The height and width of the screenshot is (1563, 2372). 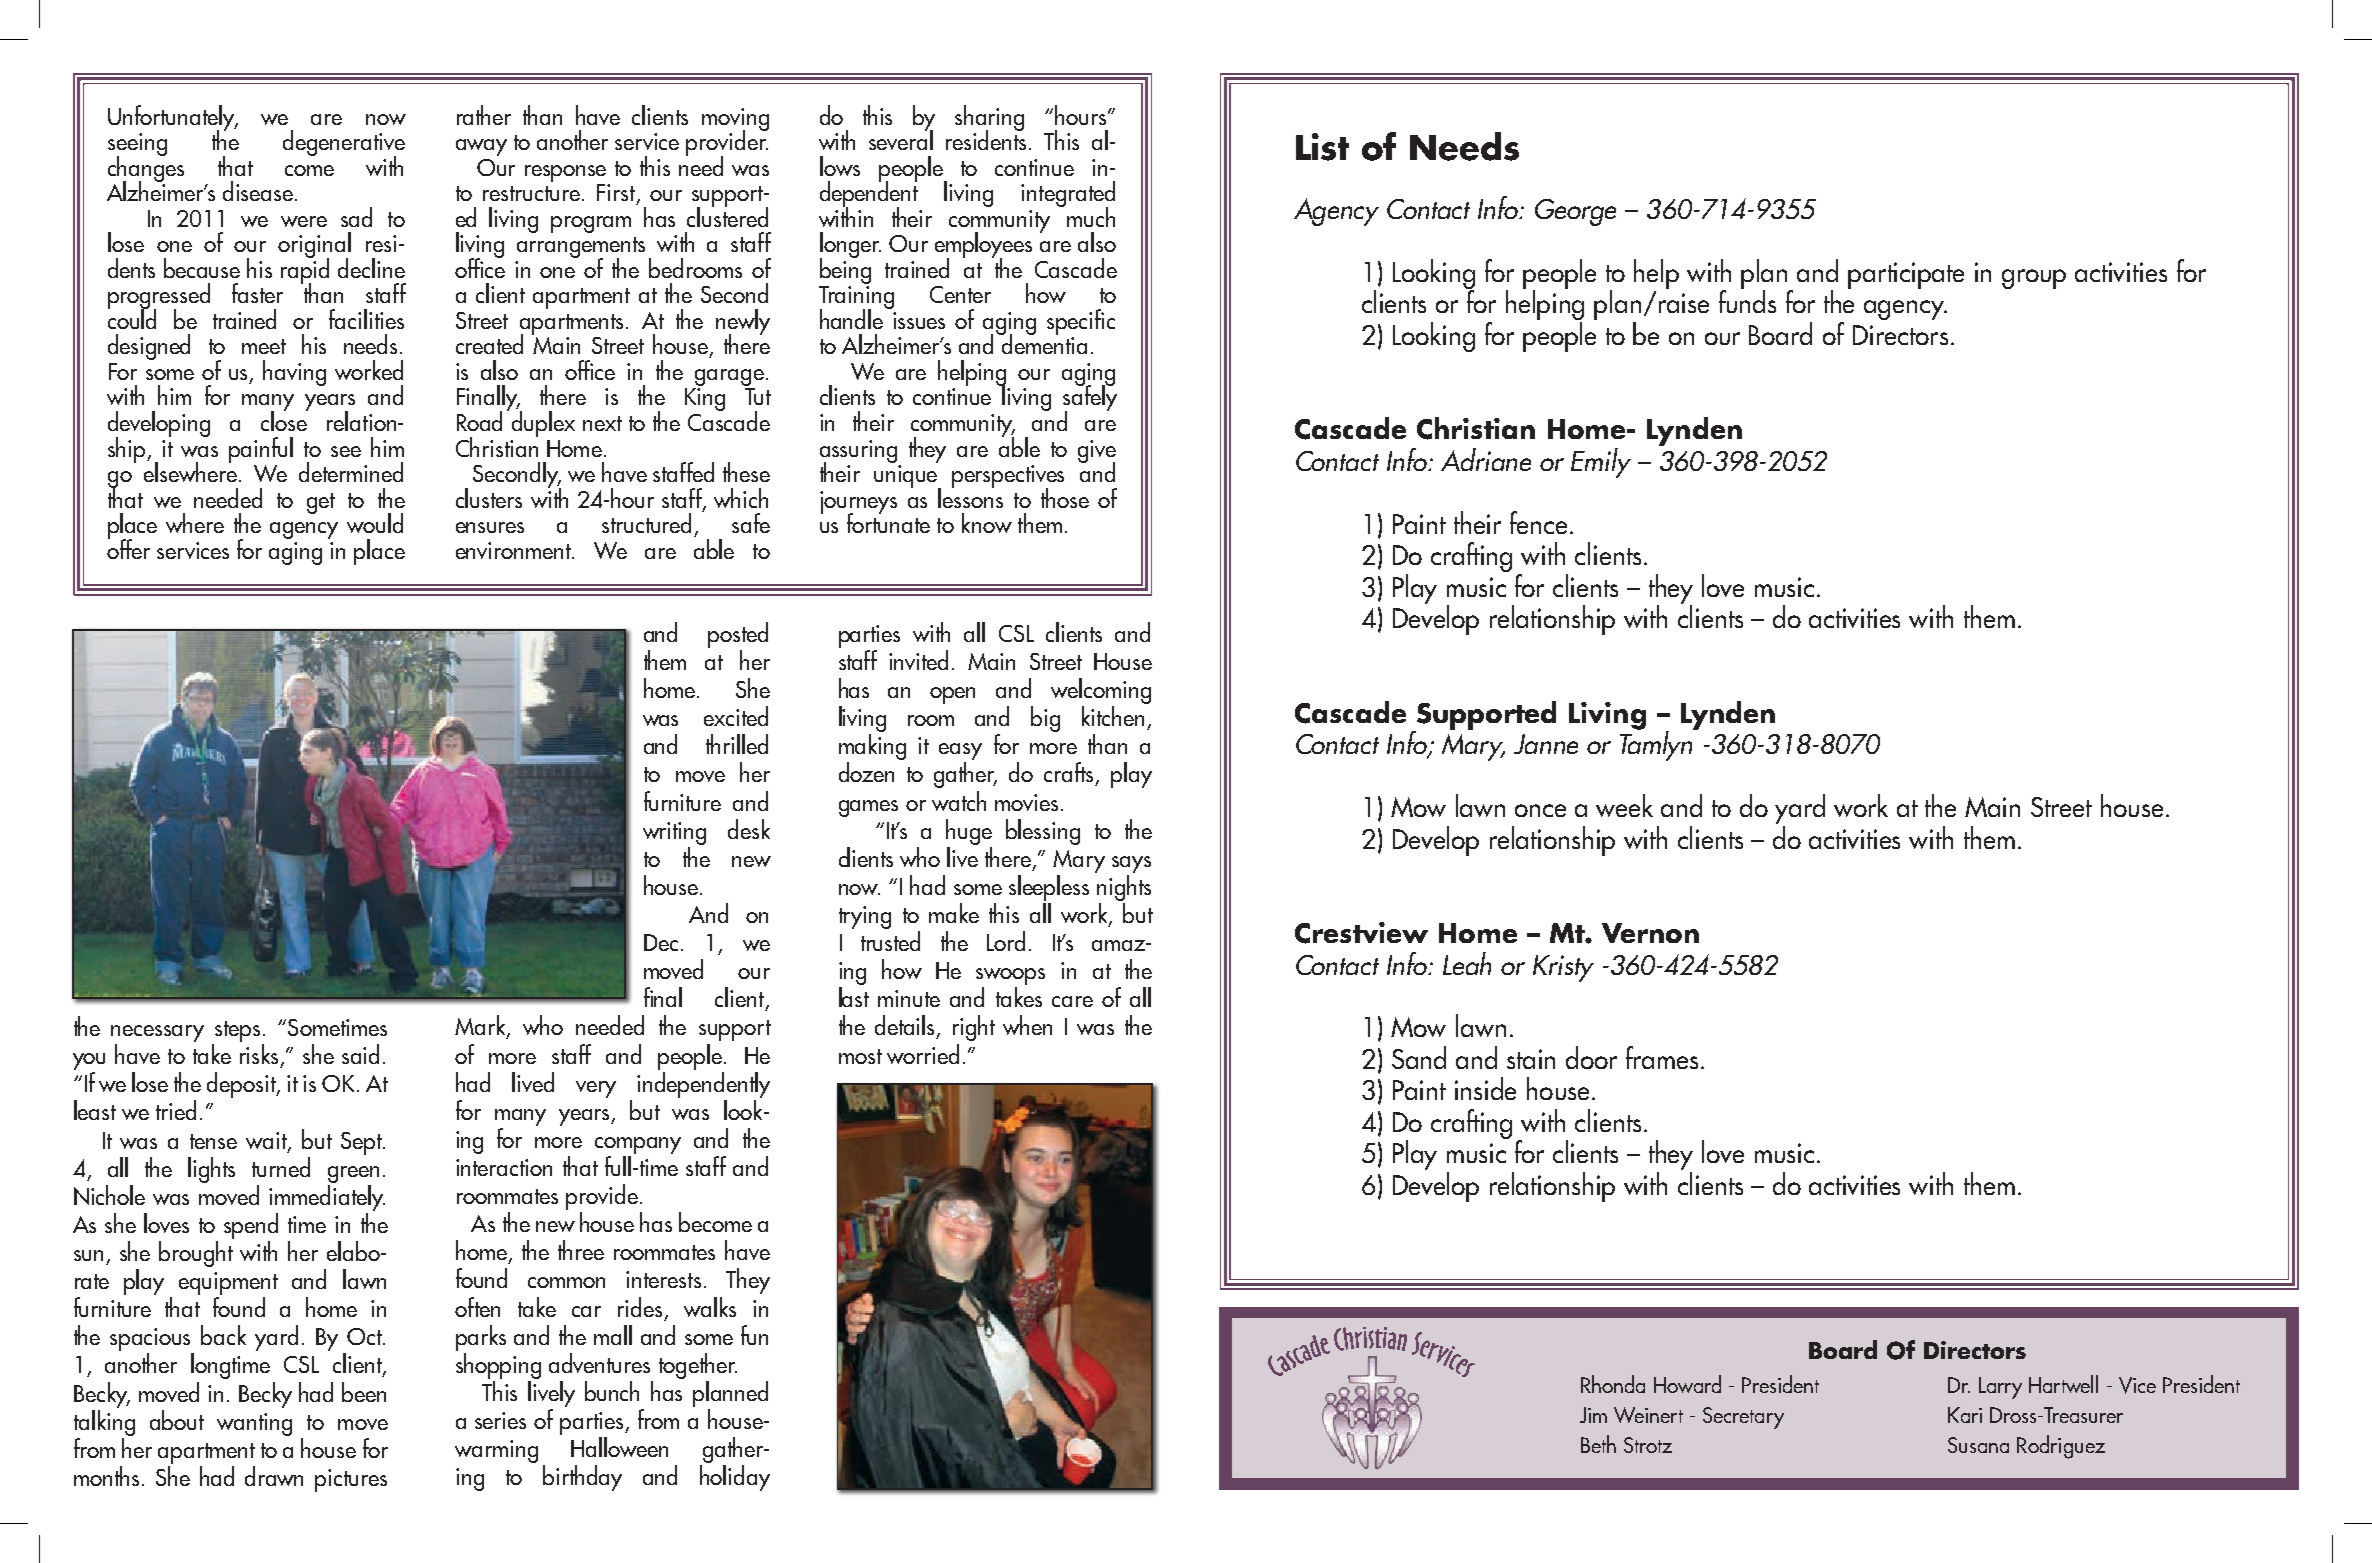 I want to click on Secretary, so click(x=1743, y=1418).
